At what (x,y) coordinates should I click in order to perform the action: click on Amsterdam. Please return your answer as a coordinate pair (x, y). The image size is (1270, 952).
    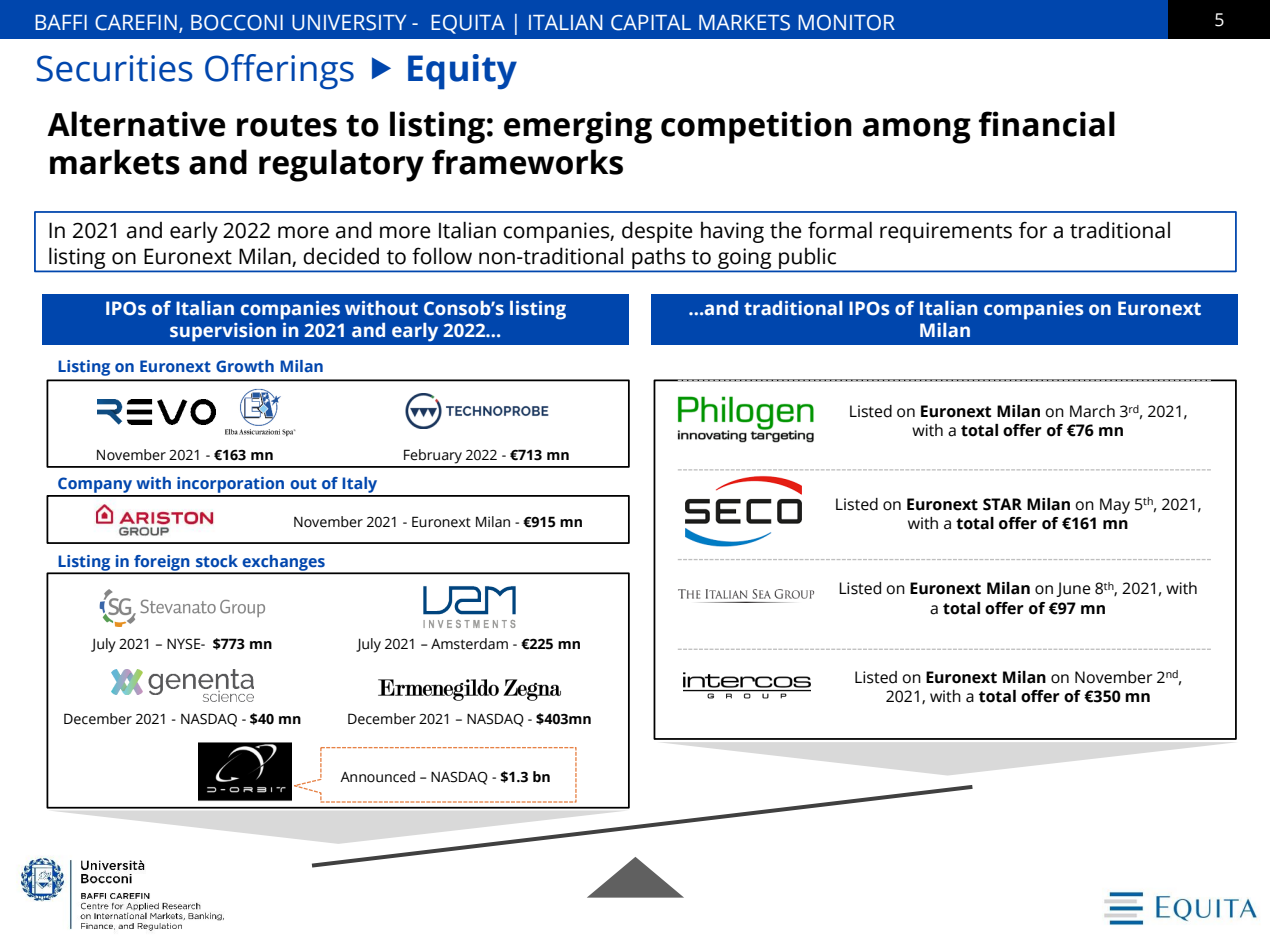
    Looking at the image, I should click on (469, 644).
